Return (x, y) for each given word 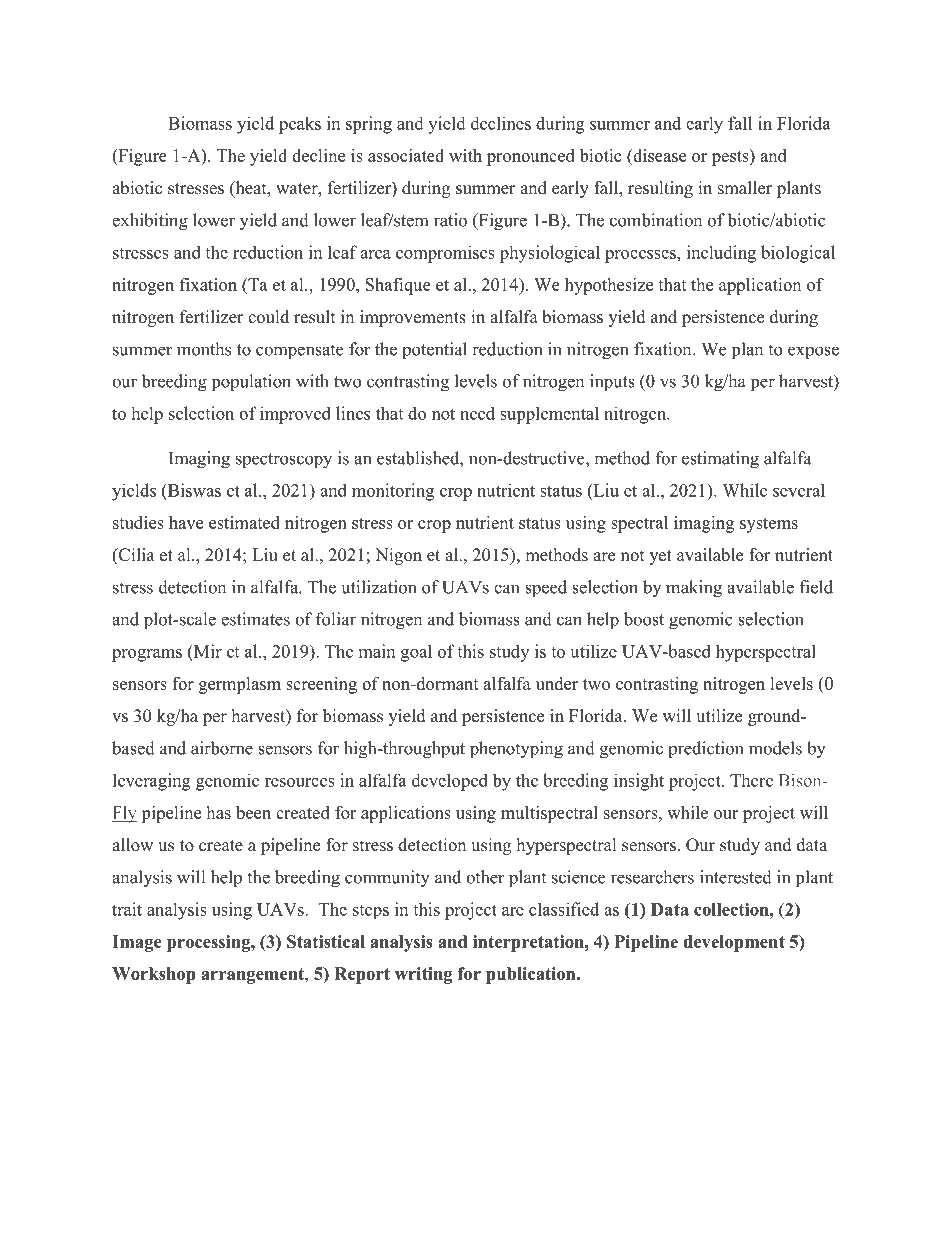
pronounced (531, 157)
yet (660, 557)
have (186, 522)
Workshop (154, 975)
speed (546, 589)
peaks (300, 125)
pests (731, 157)
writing (423, 975)
